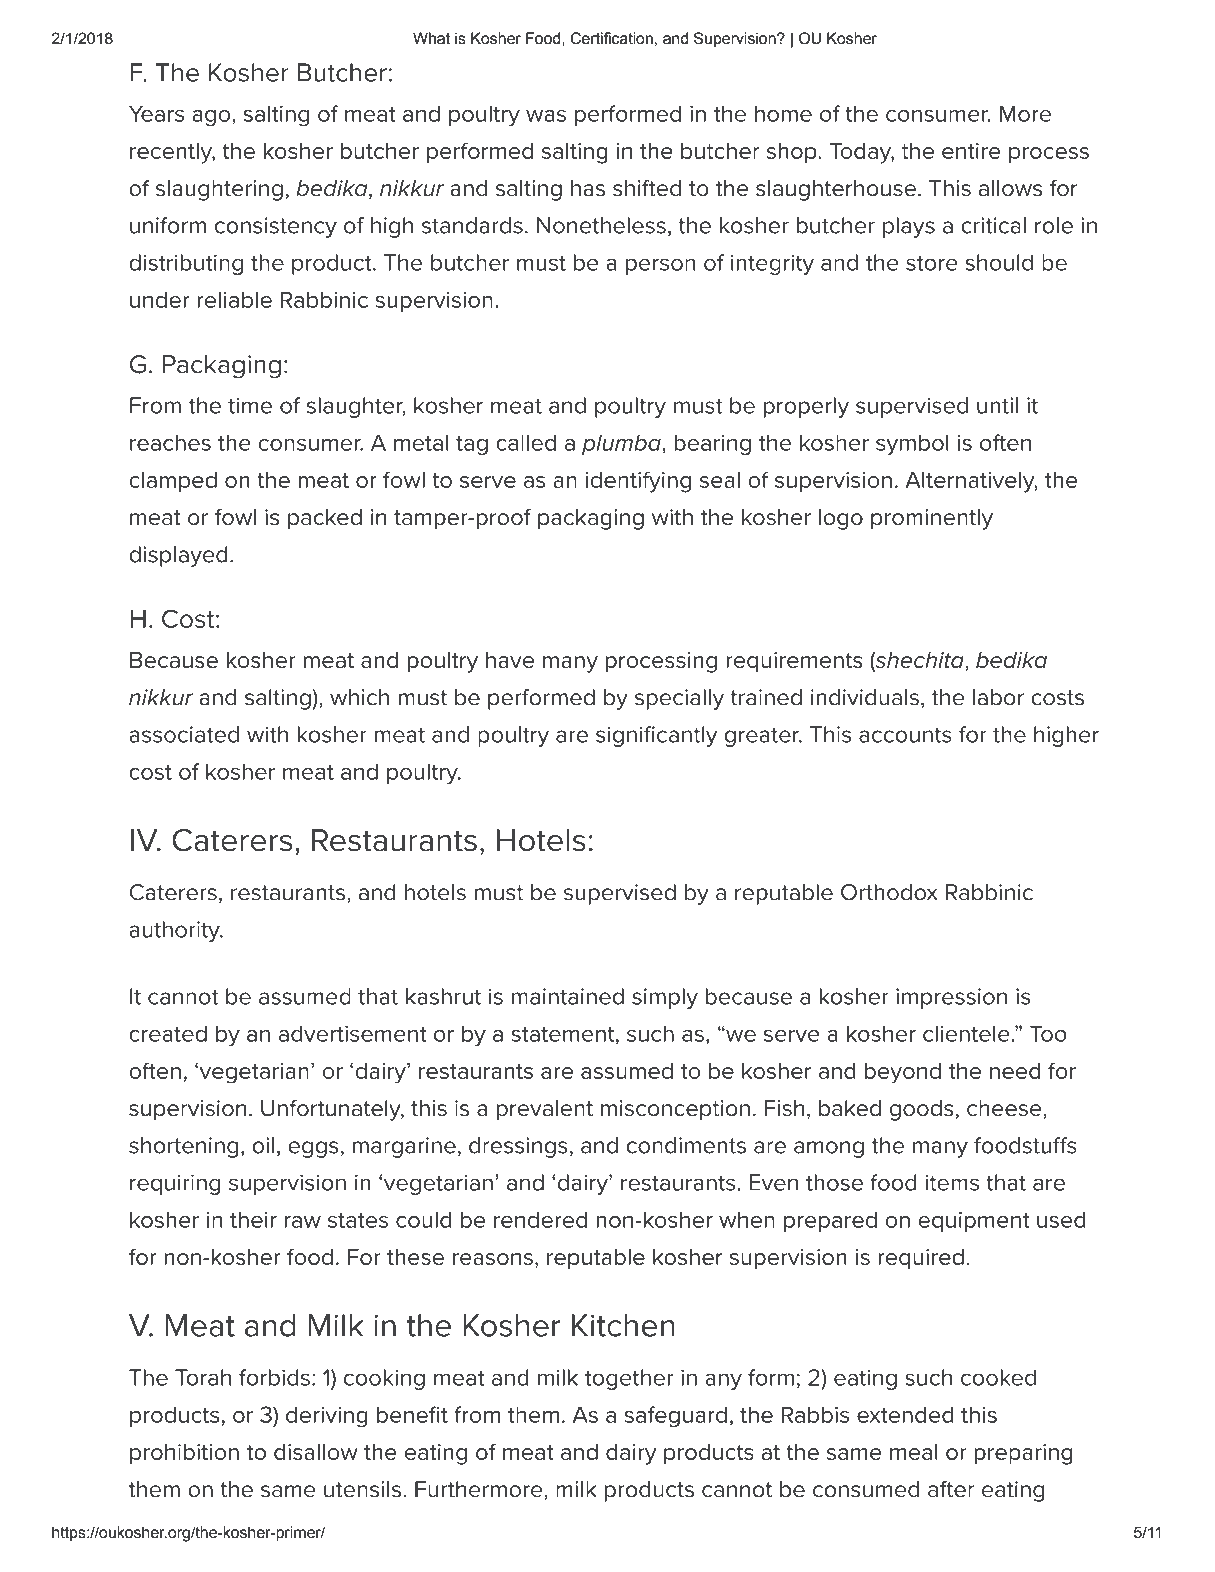  Describe the element at coordinates (316, 1452) in the image. I see `disallow` at that location.
